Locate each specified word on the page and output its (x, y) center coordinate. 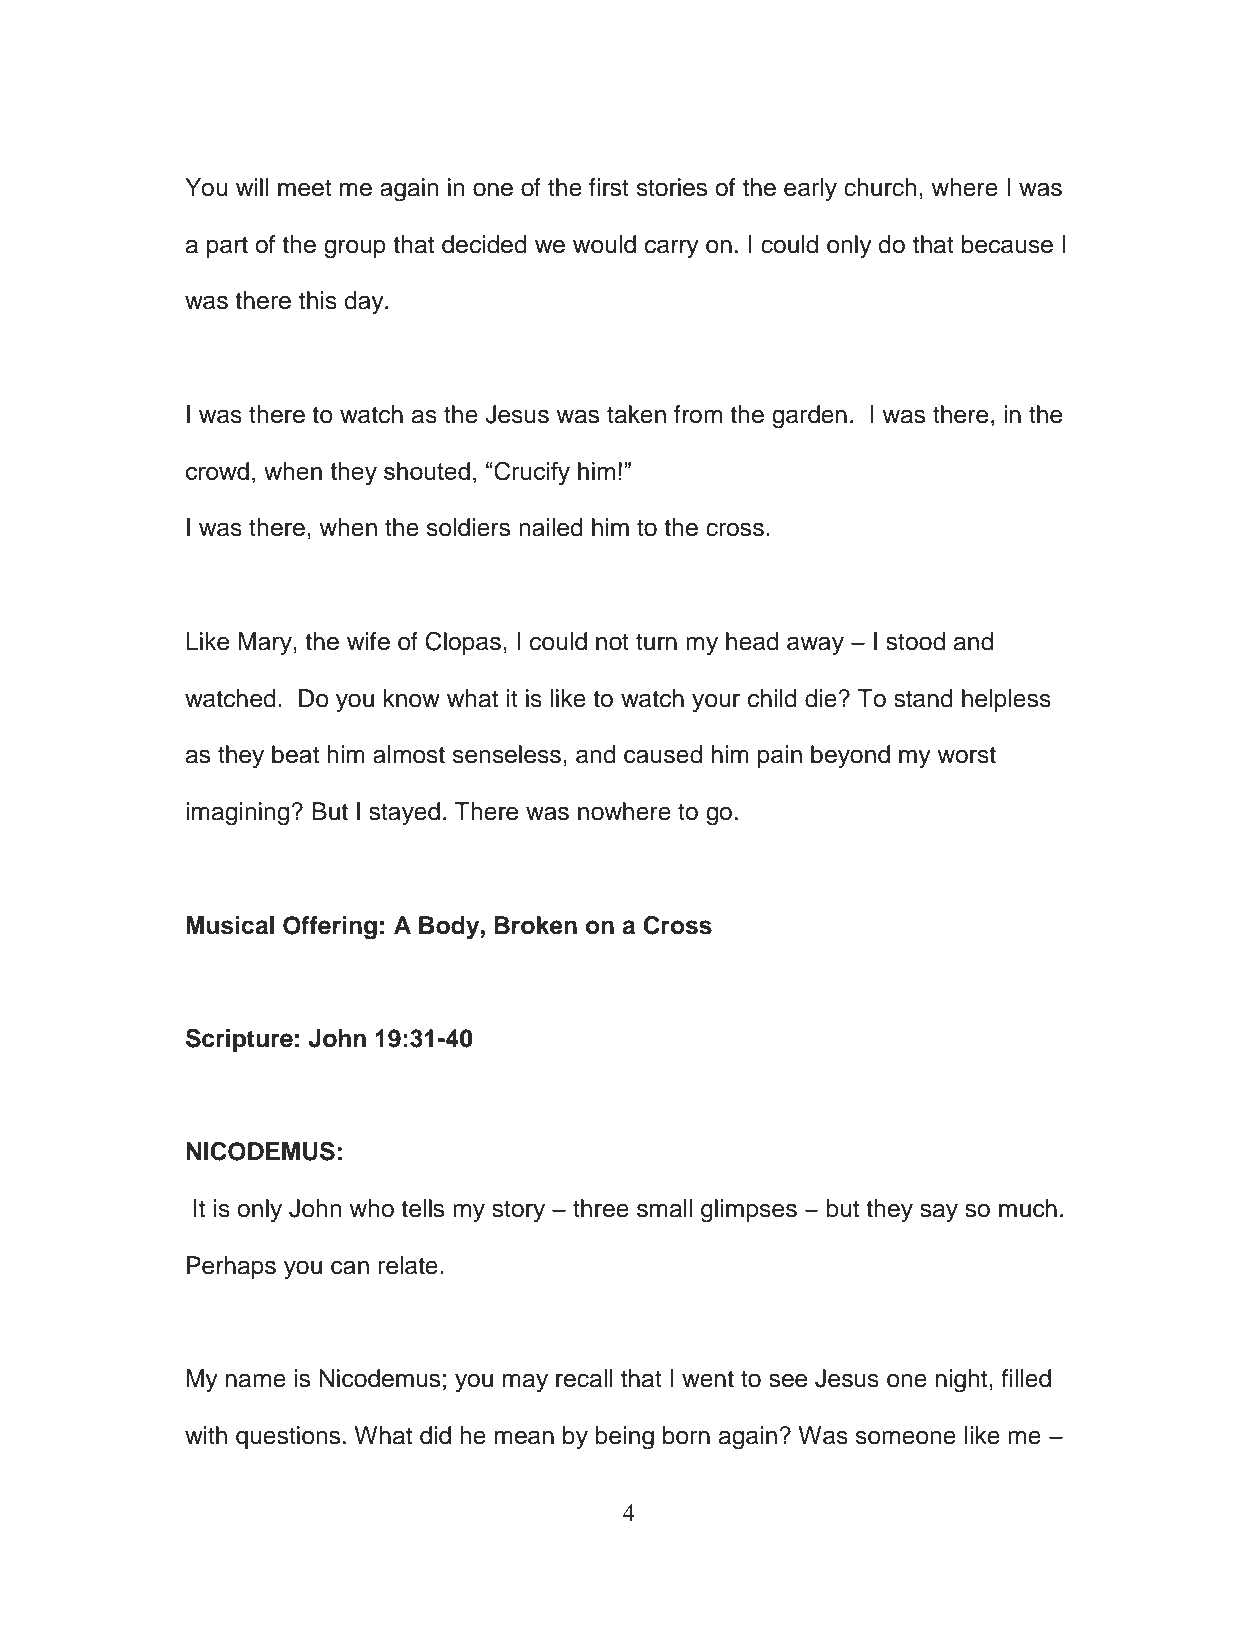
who (371, 1208)
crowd (217, 471)
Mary (266, 644)
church (880, 187)
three (601, 1208)
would (604, 244)
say (939, 1213)
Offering (330, 928)
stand (923, 698)
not (612, 642)
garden (809, 417)
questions (288, 1437)
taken (636, 414)
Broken (535, 925)
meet (305, 188)
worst (966, 755)
